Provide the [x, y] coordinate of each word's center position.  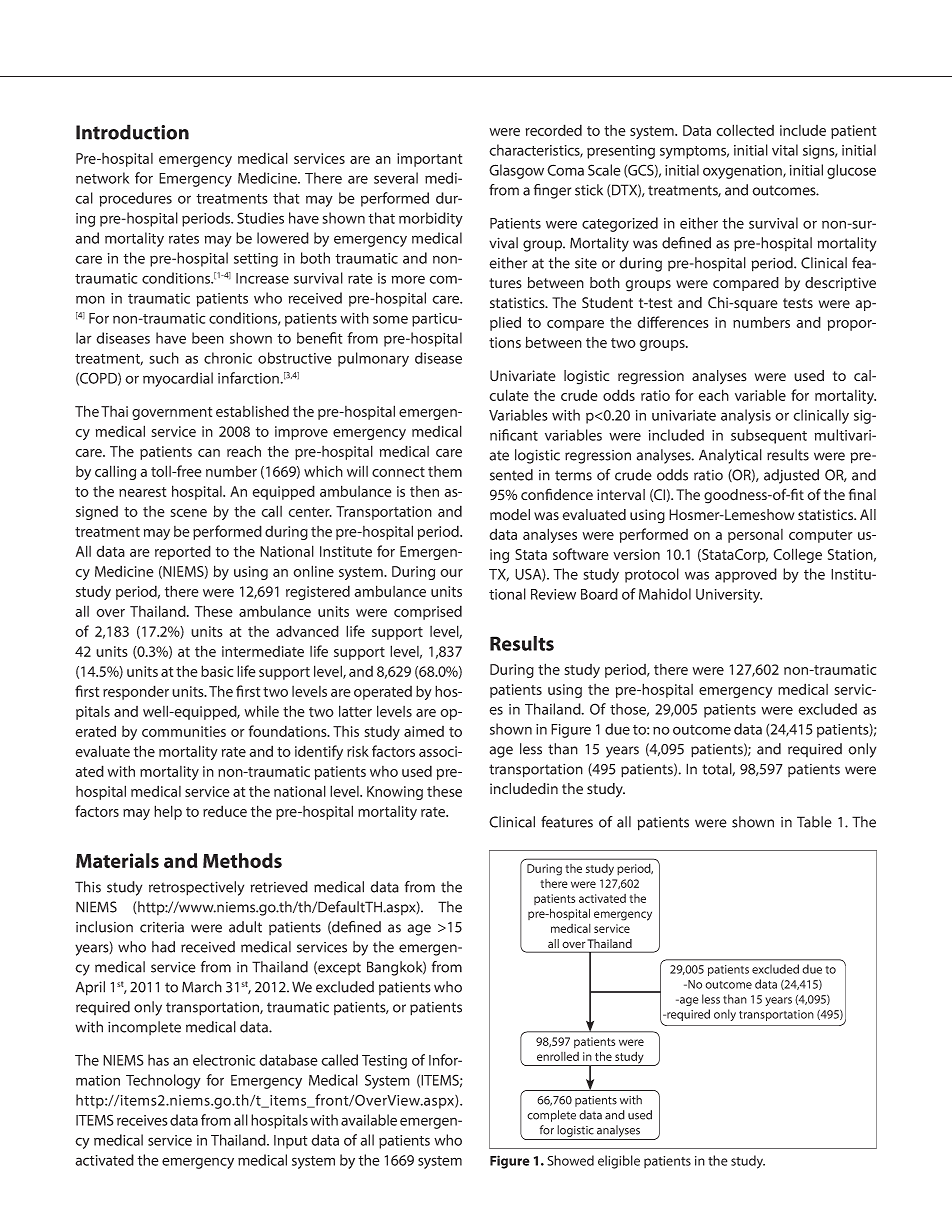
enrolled [558, 1056]
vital [785, 150]
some [390, 319]
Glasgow [516, 171]
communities [184, 731]
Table [814, 822]
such [164, 358]
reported [183, 552]
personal [755, 536]
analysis [746, 416]
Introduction [132, 132]
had [163, 947]
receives [142, 1120]
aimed [424, 731]
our [452, 573]
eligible [619, 1162]
